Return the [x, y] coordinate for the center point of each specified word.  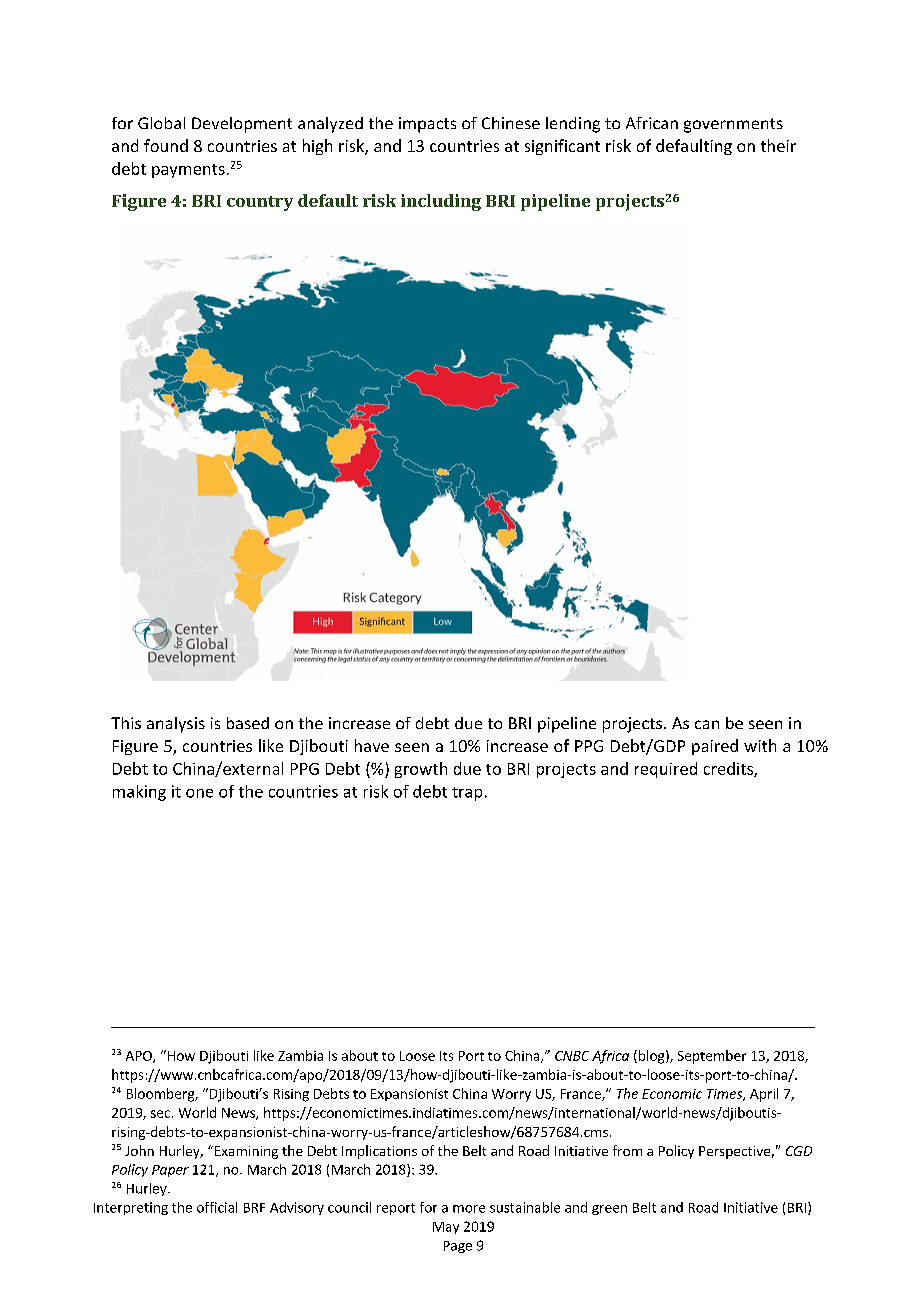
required [666, 770]
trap [467, 794]
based [248, 723]
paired [715, 747]
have [372, 745]
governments [733, 125]
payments [188, 171]
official [217, 1207]
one [199, 793]
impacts [427, 125]
